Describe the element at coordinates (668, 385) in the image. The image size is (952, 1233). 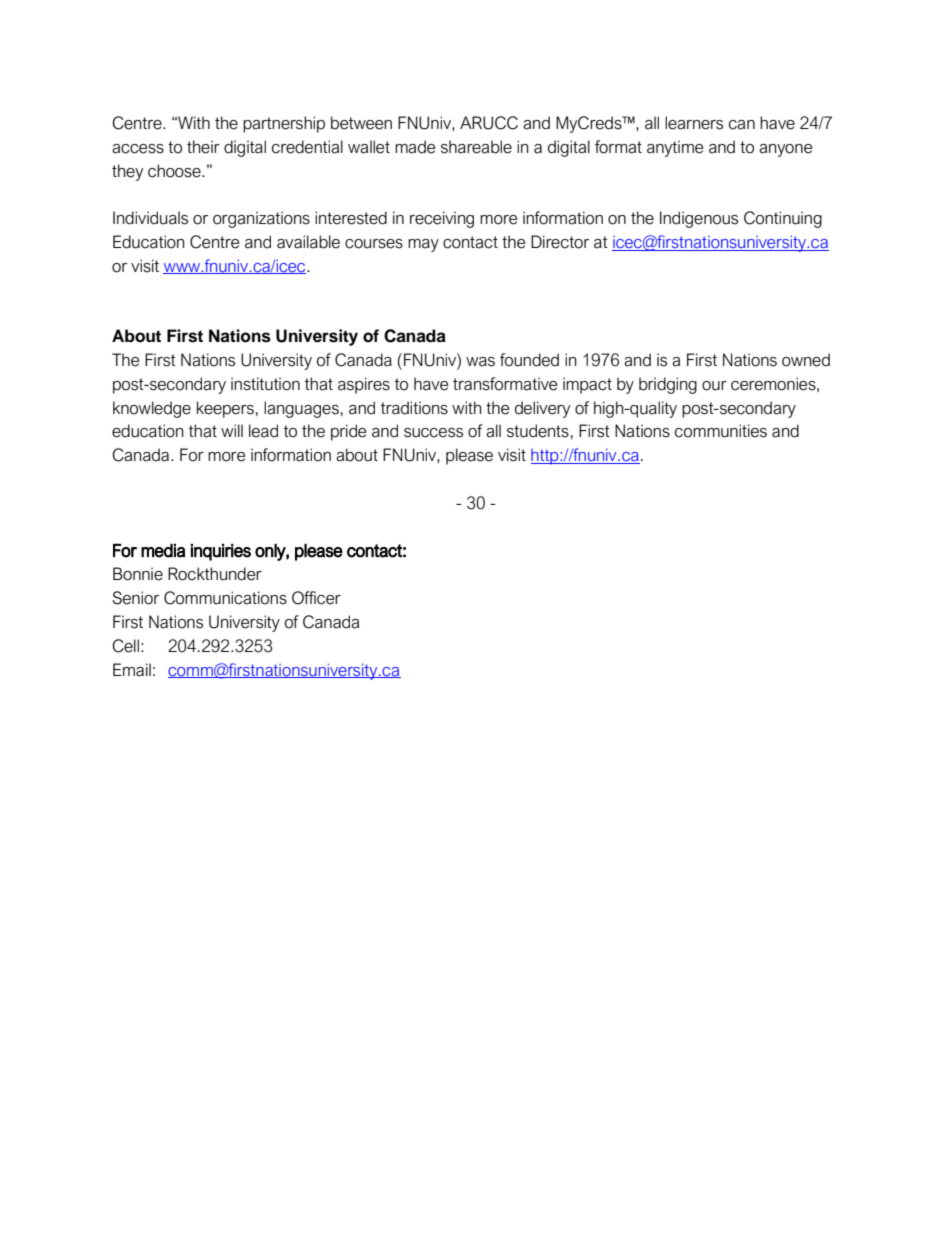
I see `bridging` at that location.
